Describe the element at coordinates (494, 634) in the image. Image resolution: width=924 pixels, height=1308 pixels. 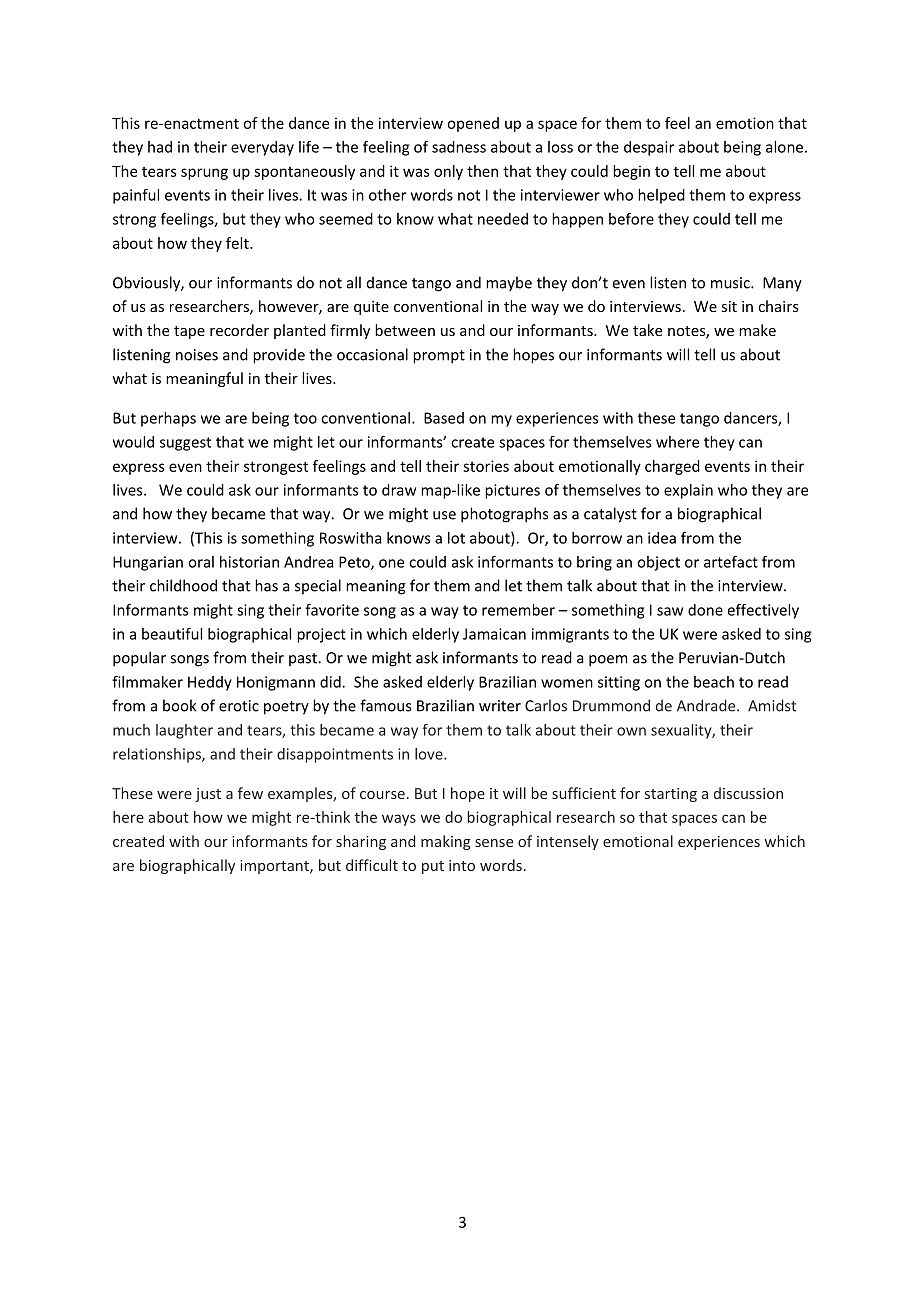
I see `Jamaican` at that location.
